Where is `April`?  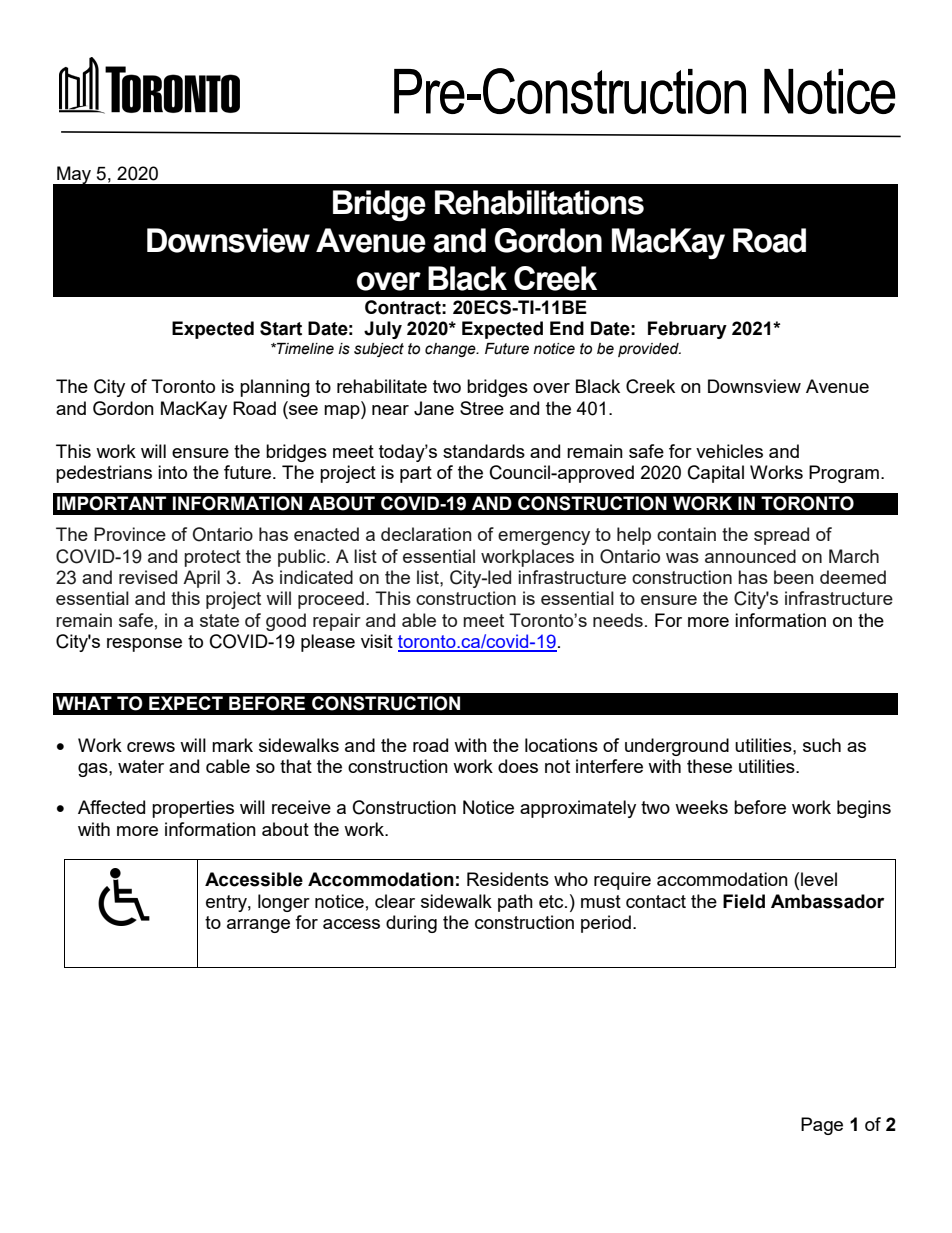 April is located at coordinates (201, 579).
